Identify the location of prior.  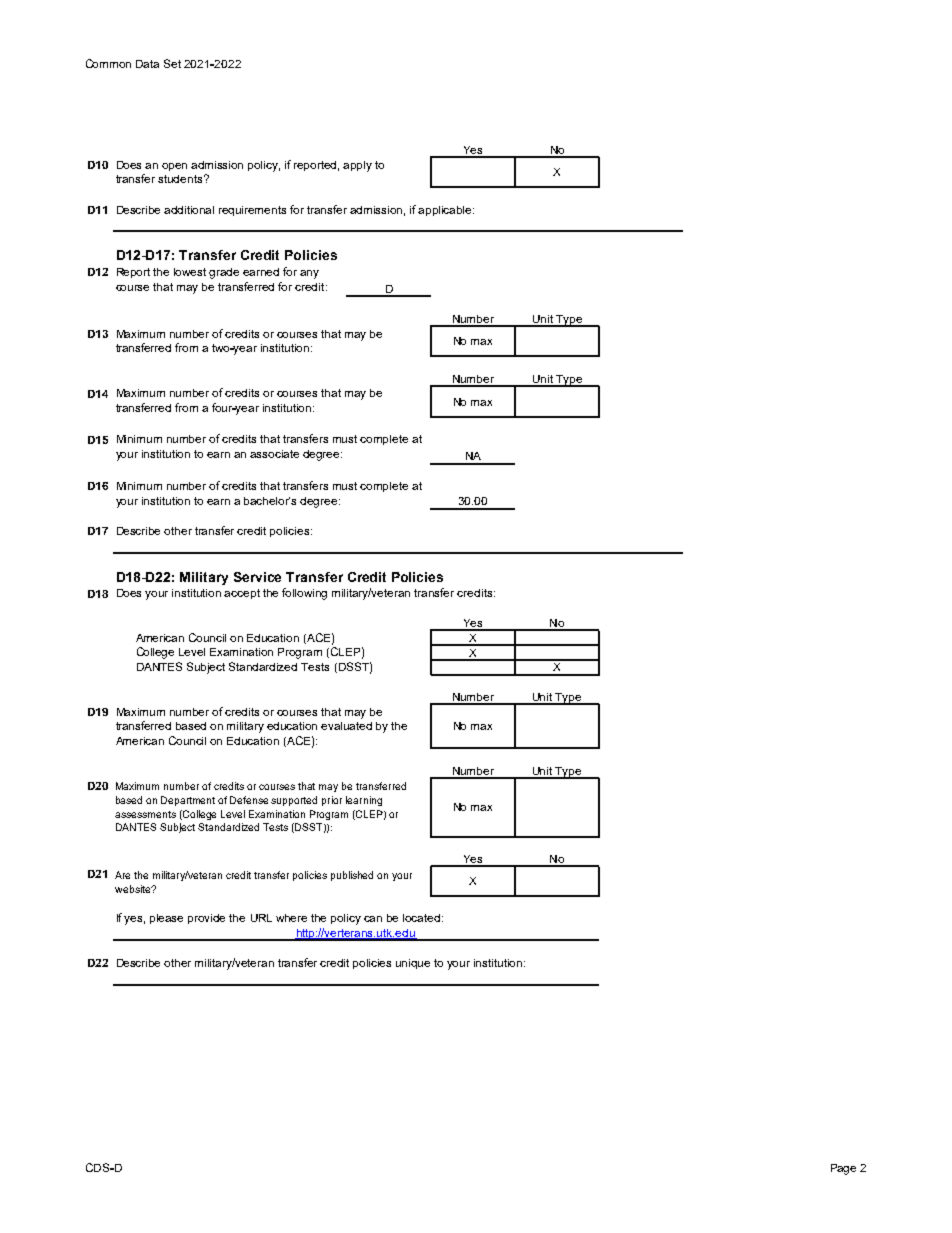
(332, 801).
